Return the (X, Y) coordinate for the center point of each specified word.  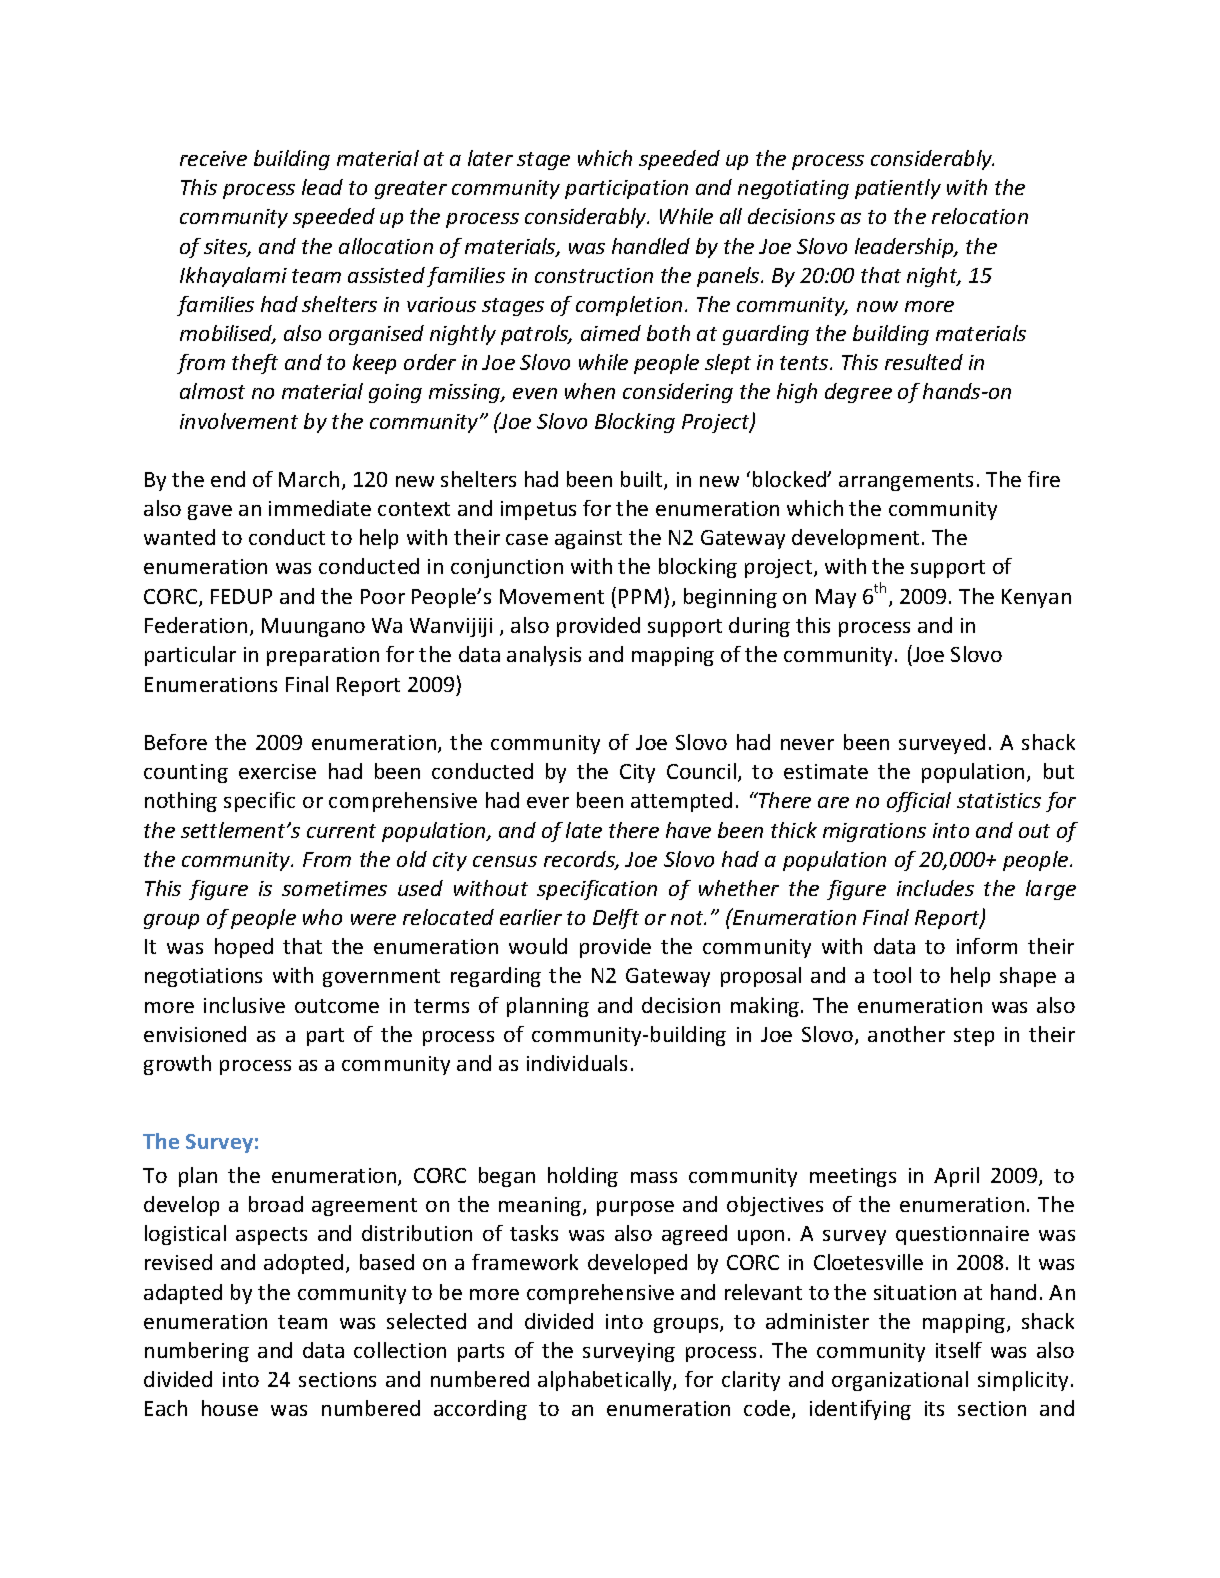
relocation (980, 216)
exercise (277, 771)
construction (594, 275)
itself (959, 1350)
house (230, 1408)
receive (213, 158)
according (480, 1410)
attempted (681, 802)
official (919, 802)
